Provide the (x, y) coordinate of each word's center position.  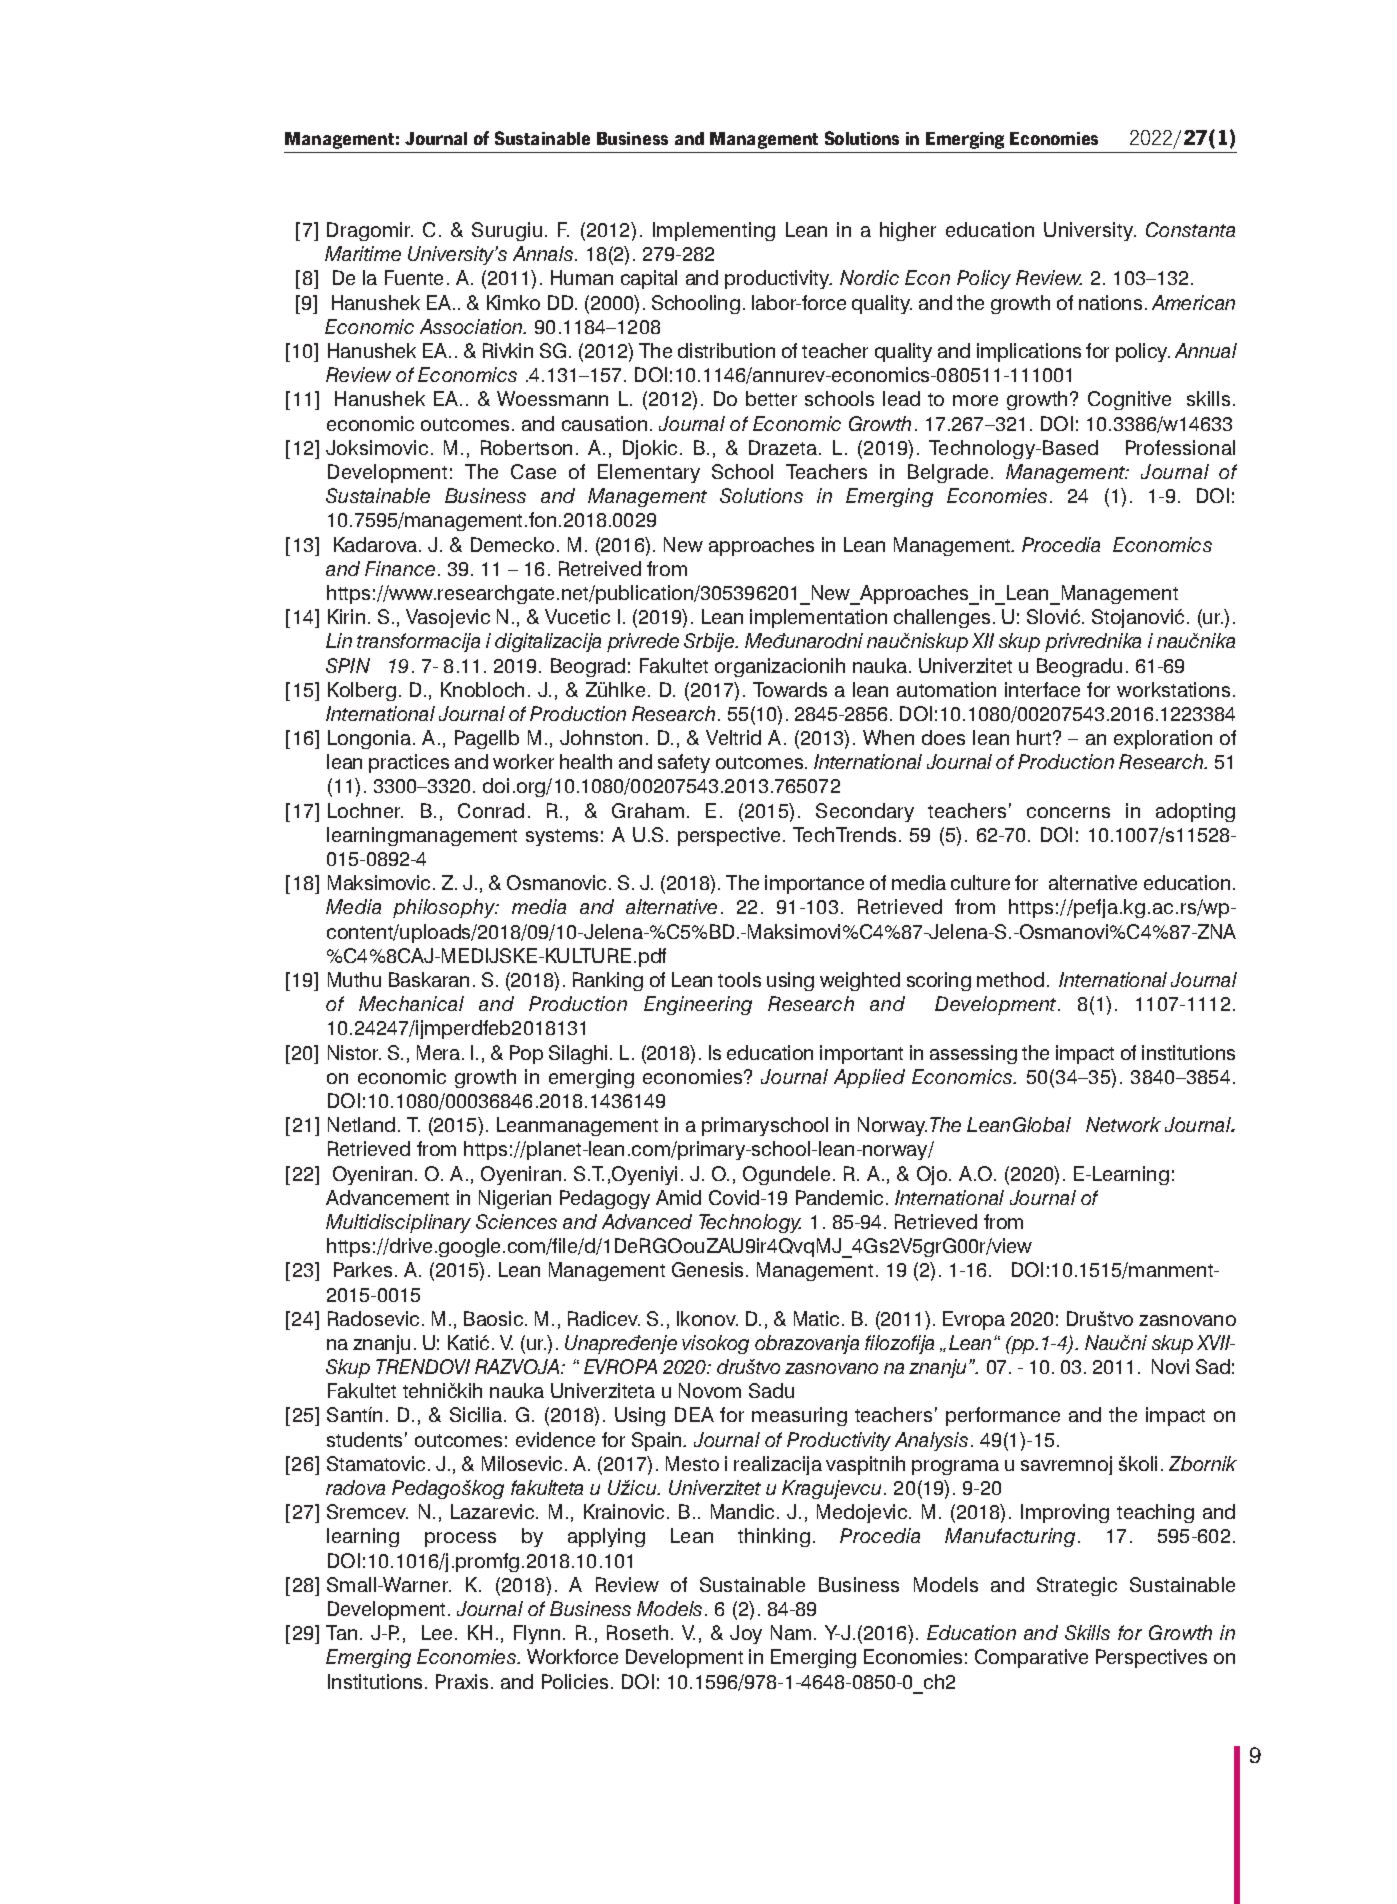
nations (1110, 302)
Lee (439, 1632)
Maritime (363, 253)
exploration (1163, 739)
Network (1123, 1124)
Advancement (387, 1197)
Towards (790, 689)
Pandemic (839, 1197)
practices (409, 763)
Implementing (714, 231)
